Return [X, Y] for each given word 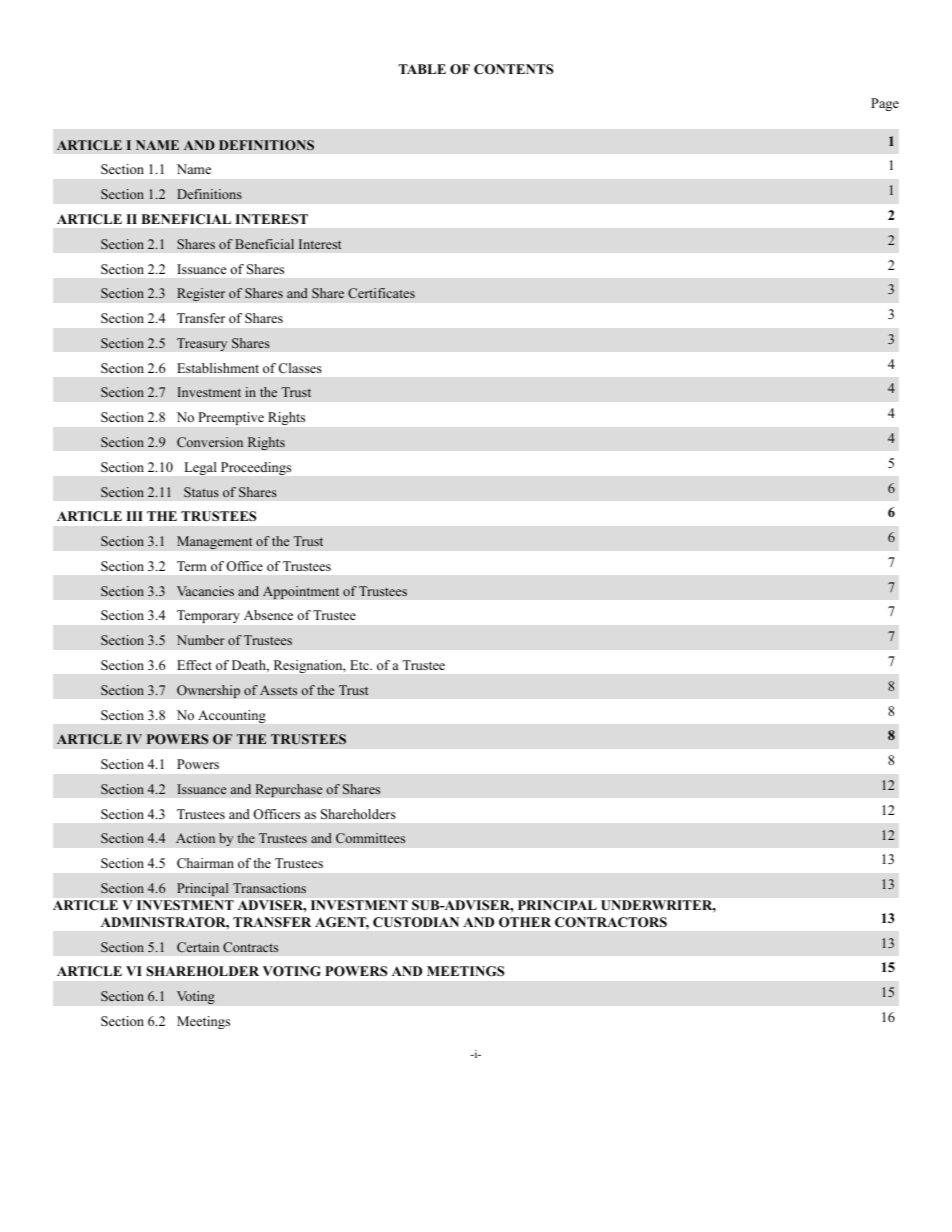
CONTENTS [513, 69]
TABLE [422, 69]
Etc [360, 665]
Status [201, 492]
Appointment [301, 592]
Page [885, 104]
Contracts [250, 947]
